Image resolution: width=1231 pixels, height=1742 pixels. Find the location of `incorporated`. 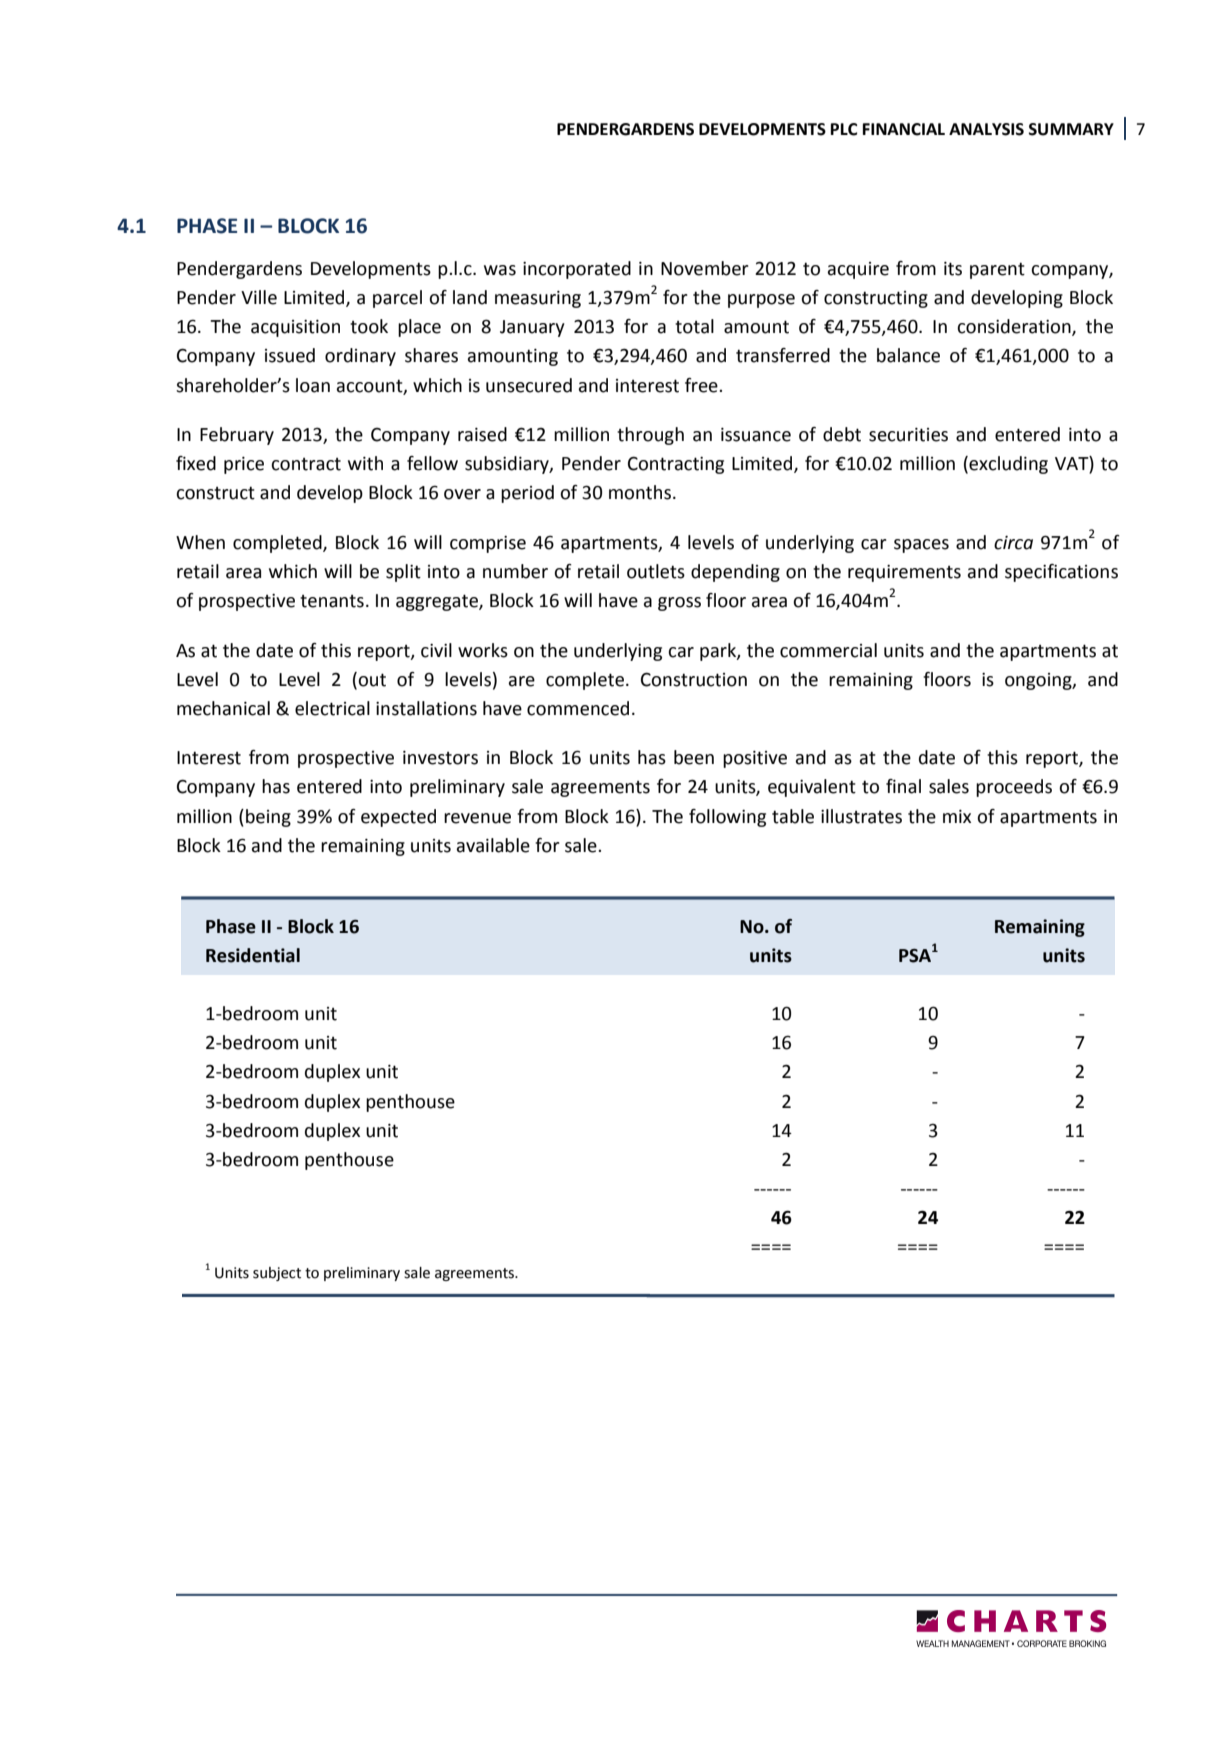

incorporated is located at coordinates (577, 270).
